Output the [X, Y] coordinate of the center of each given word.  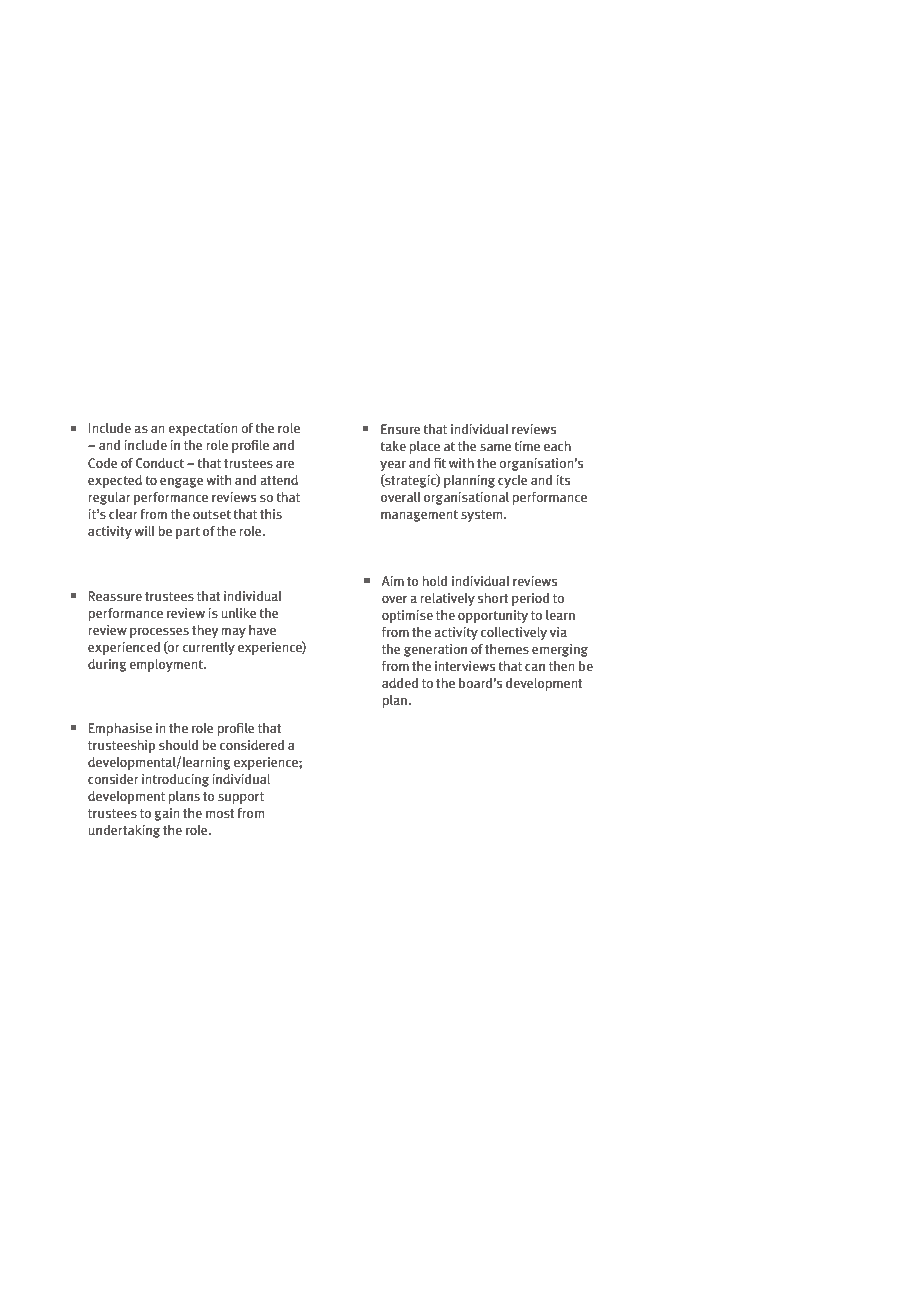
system [483, 516]
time [527, 446]
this [271, 514]
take [393, 446]
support [241, 798]
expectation [203, 429]
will [144, 531]
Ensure [401, 429]
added [400, 683]
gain [167, 814]
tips [196, 221]
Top [95, 222]
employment [167, 665]
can [535, 667]
